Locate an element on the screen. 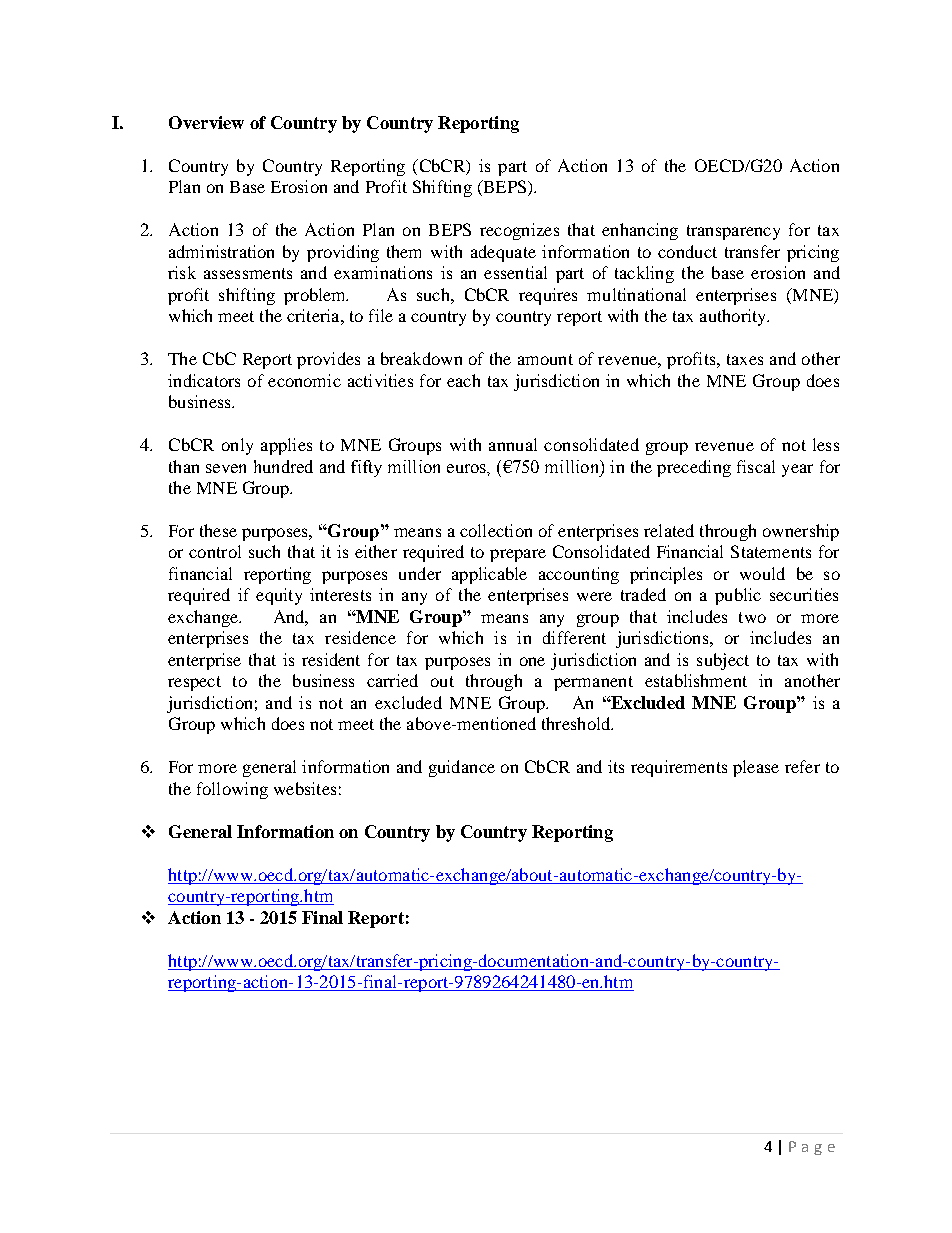  provides is located at coordinates (328, 360).
